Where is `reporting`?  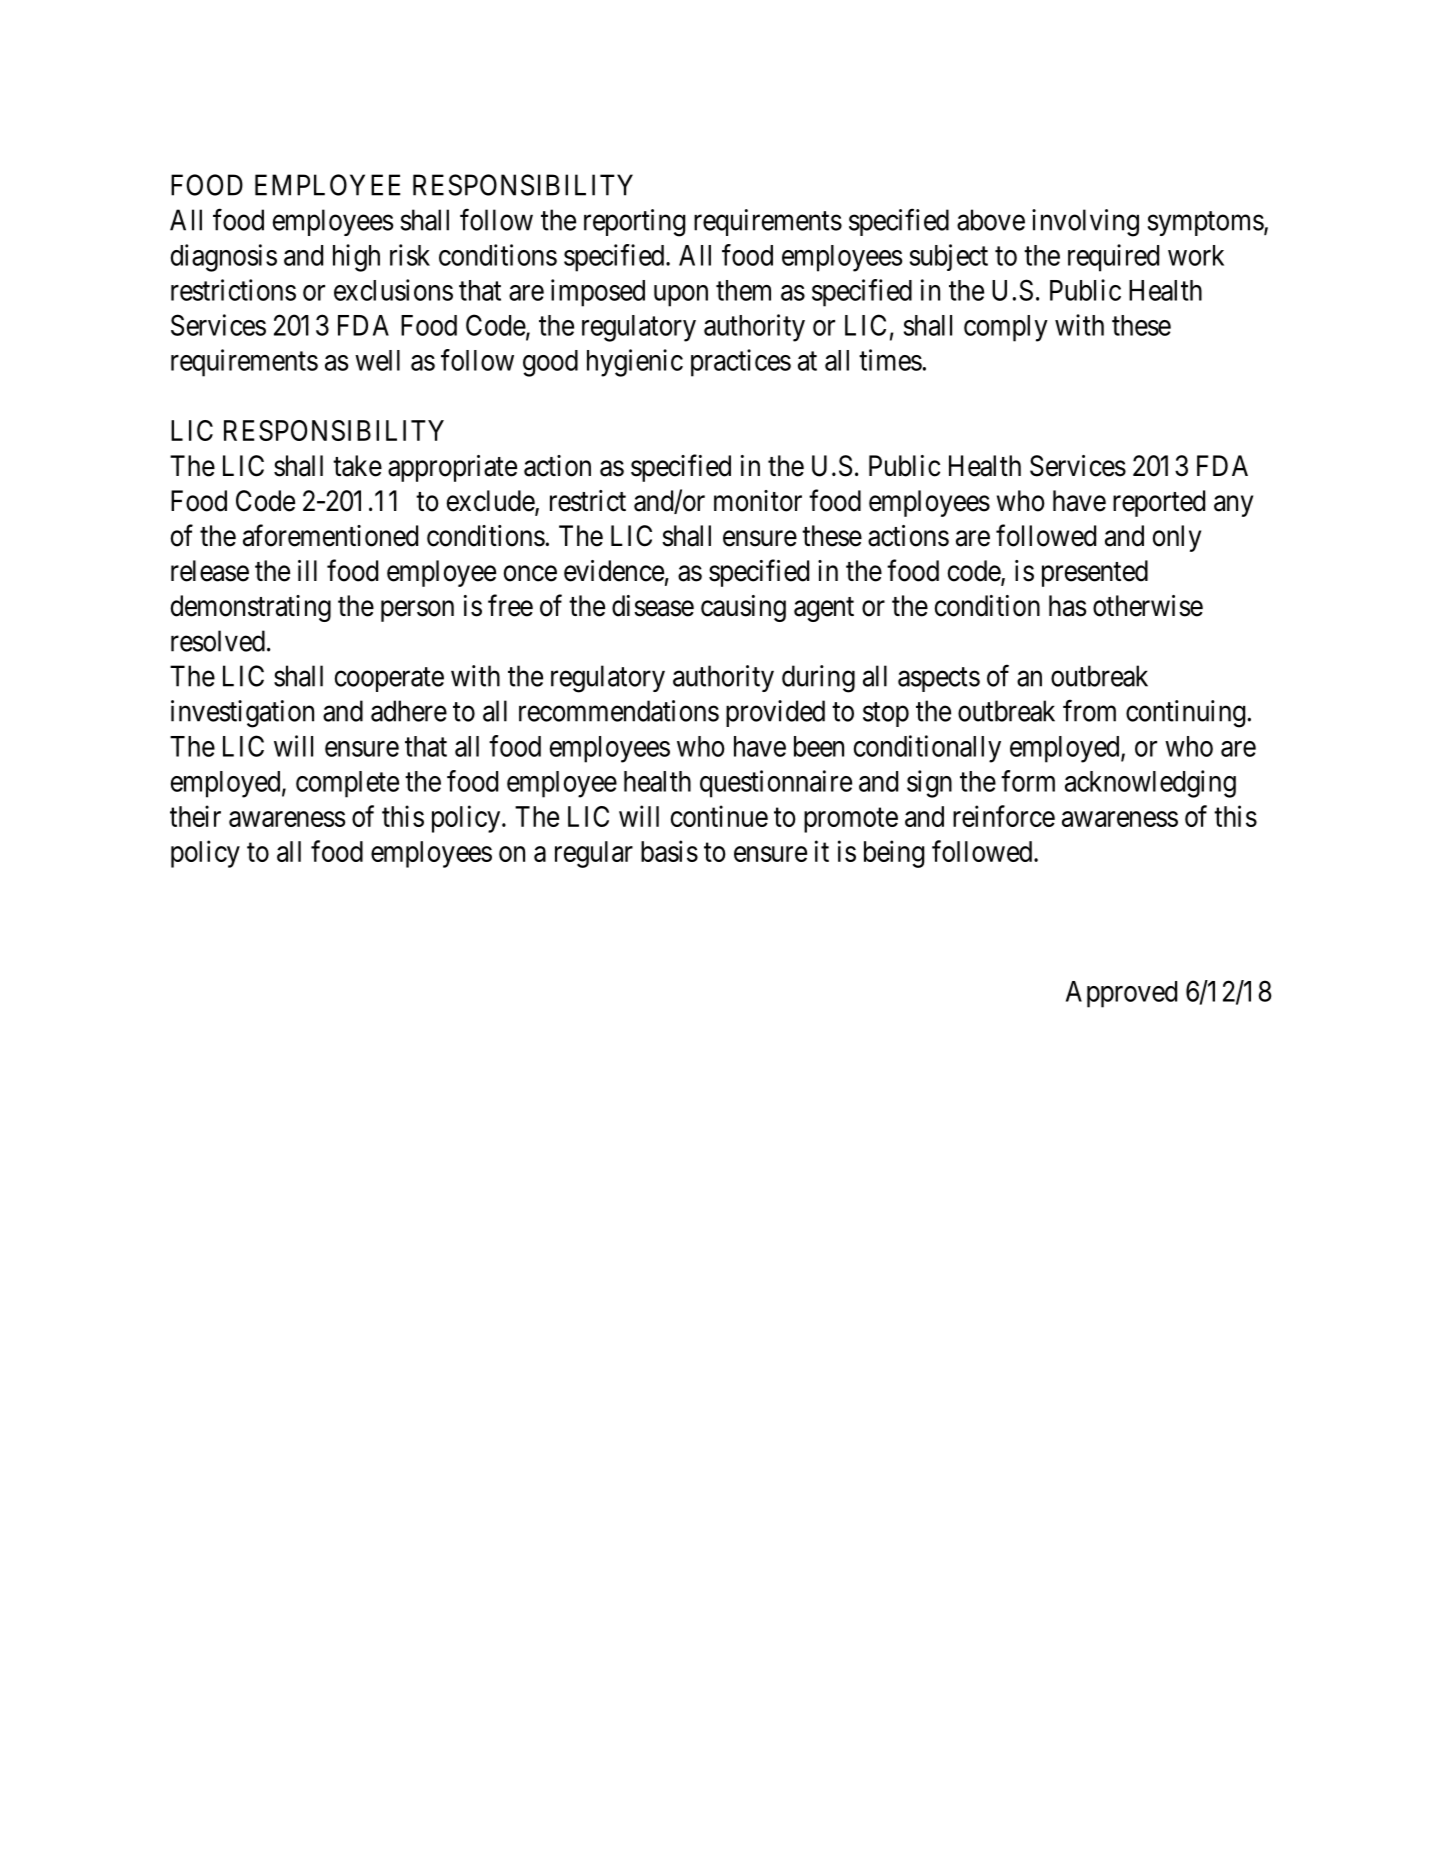
reporting is located at coordinates (635, 223).
